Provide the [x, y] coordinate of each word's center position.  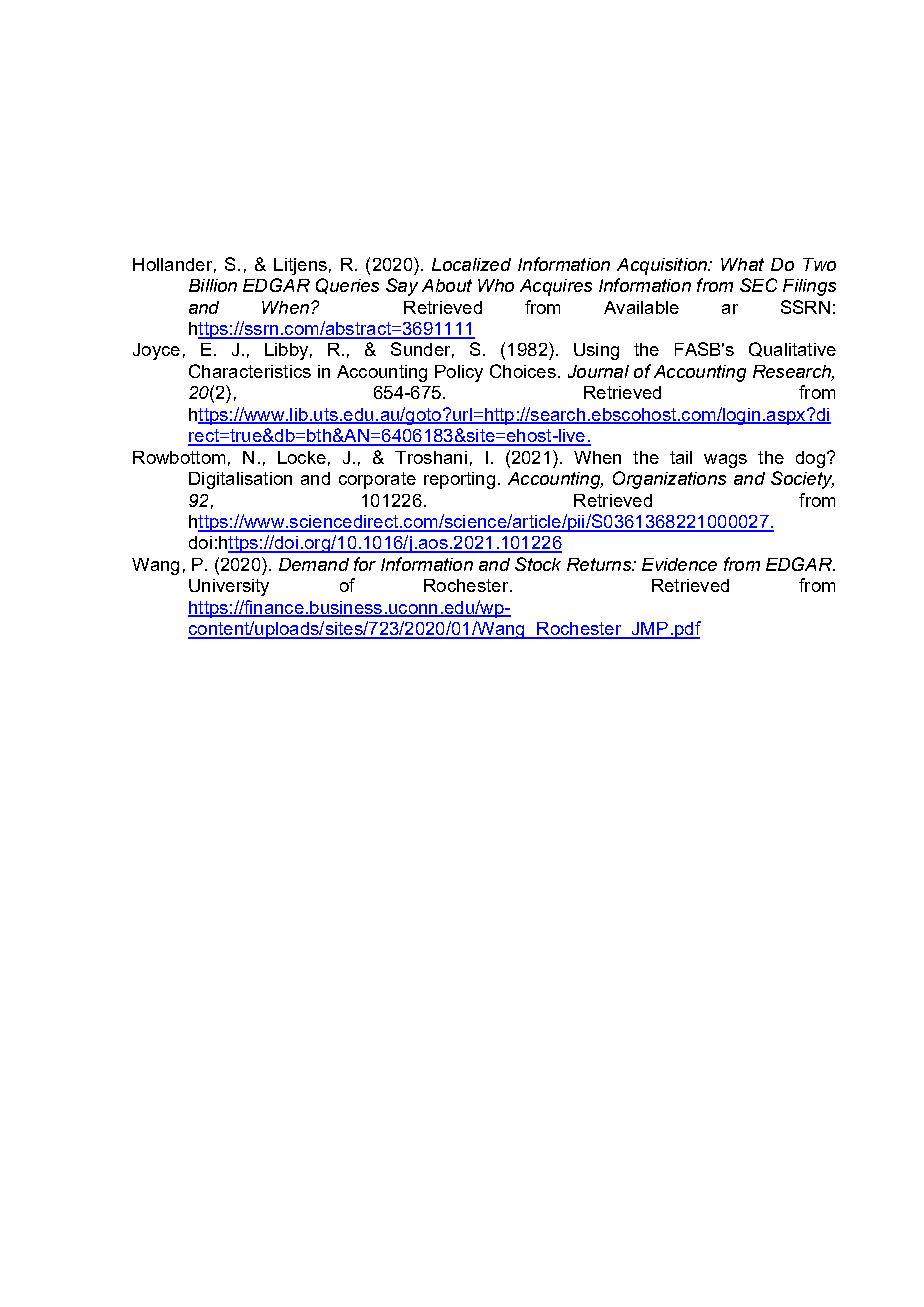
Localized [471, 264]
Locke [302, 457]
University [229, 587]
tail [681, 457]
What [742, 264]
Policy [459, 373]
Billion [213, 285]
